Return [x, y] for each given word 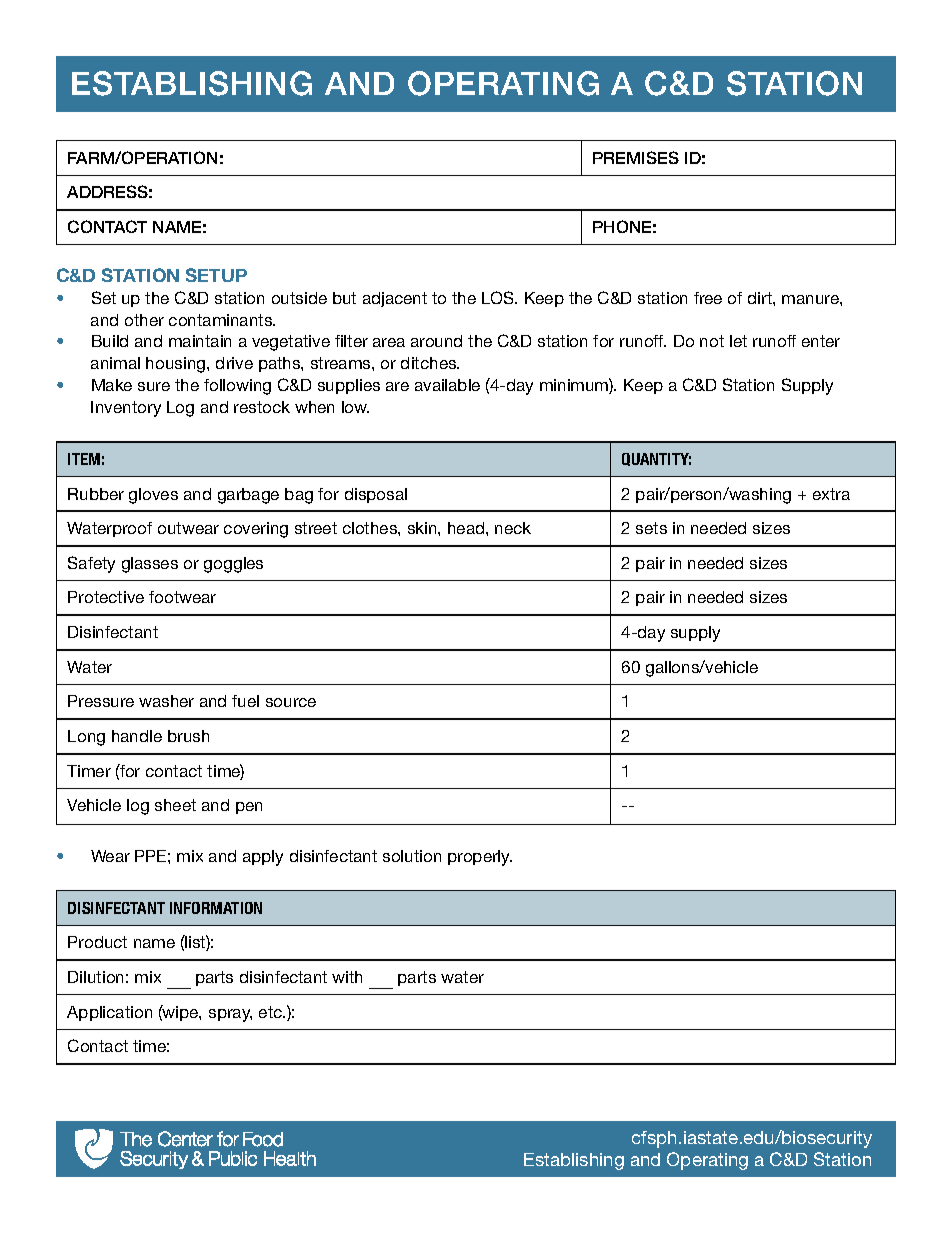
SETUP [216, 275]
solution [412, 856]
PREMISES [636, 157]
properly [480, 858]
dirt [761, 298]
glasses [150, 565]
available [447, 385]
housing [177, 365]
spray [230, 1015]
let [738, 341]
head [467, 528]
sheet [175, 805]
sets [651, 528]
